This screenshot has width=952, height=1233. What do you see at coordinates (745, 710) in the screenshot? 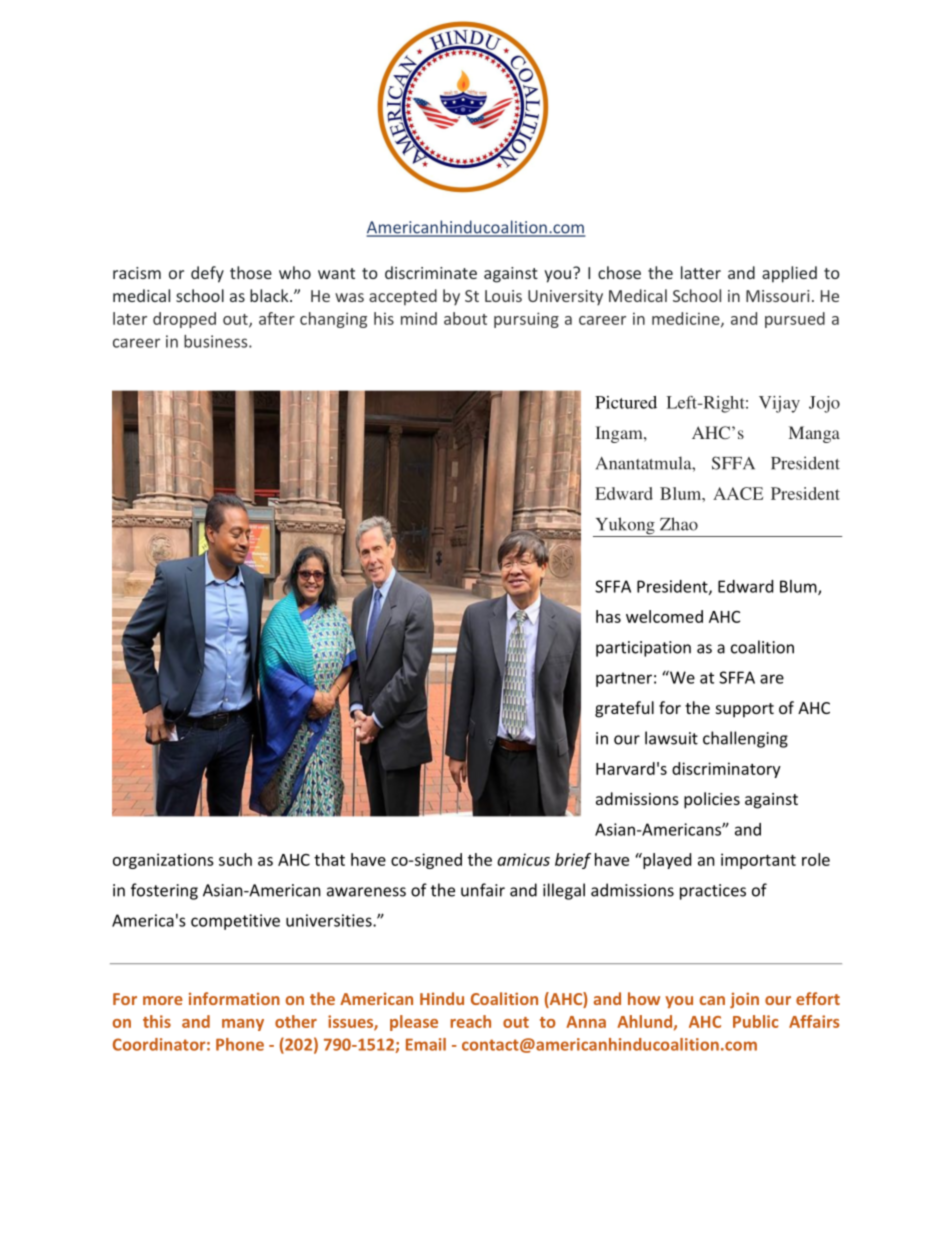
I see `support` at bounding box center [745, 710].
